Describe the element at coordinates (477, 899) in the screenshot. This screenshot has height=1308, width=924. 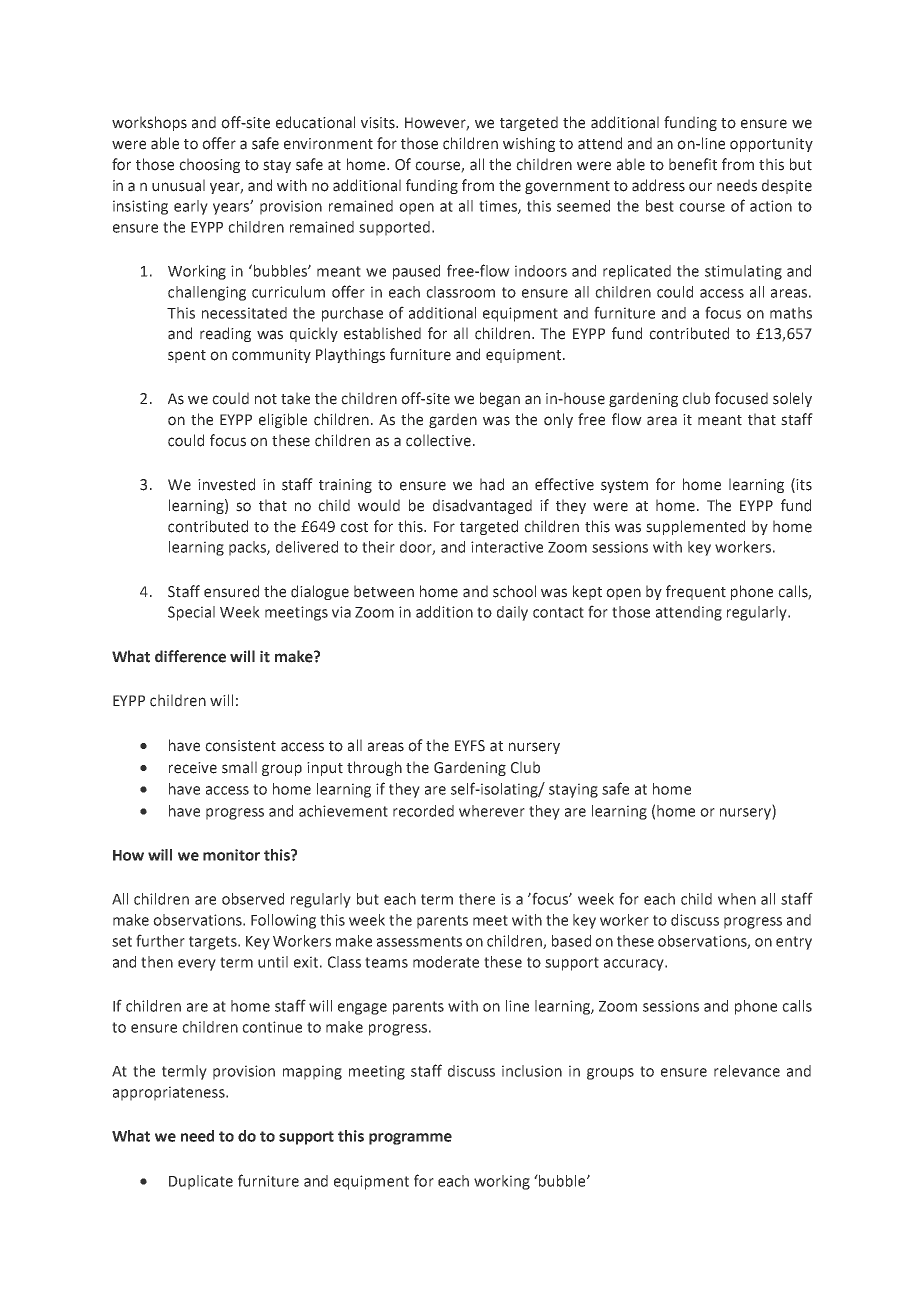
I see `there` at that location.
